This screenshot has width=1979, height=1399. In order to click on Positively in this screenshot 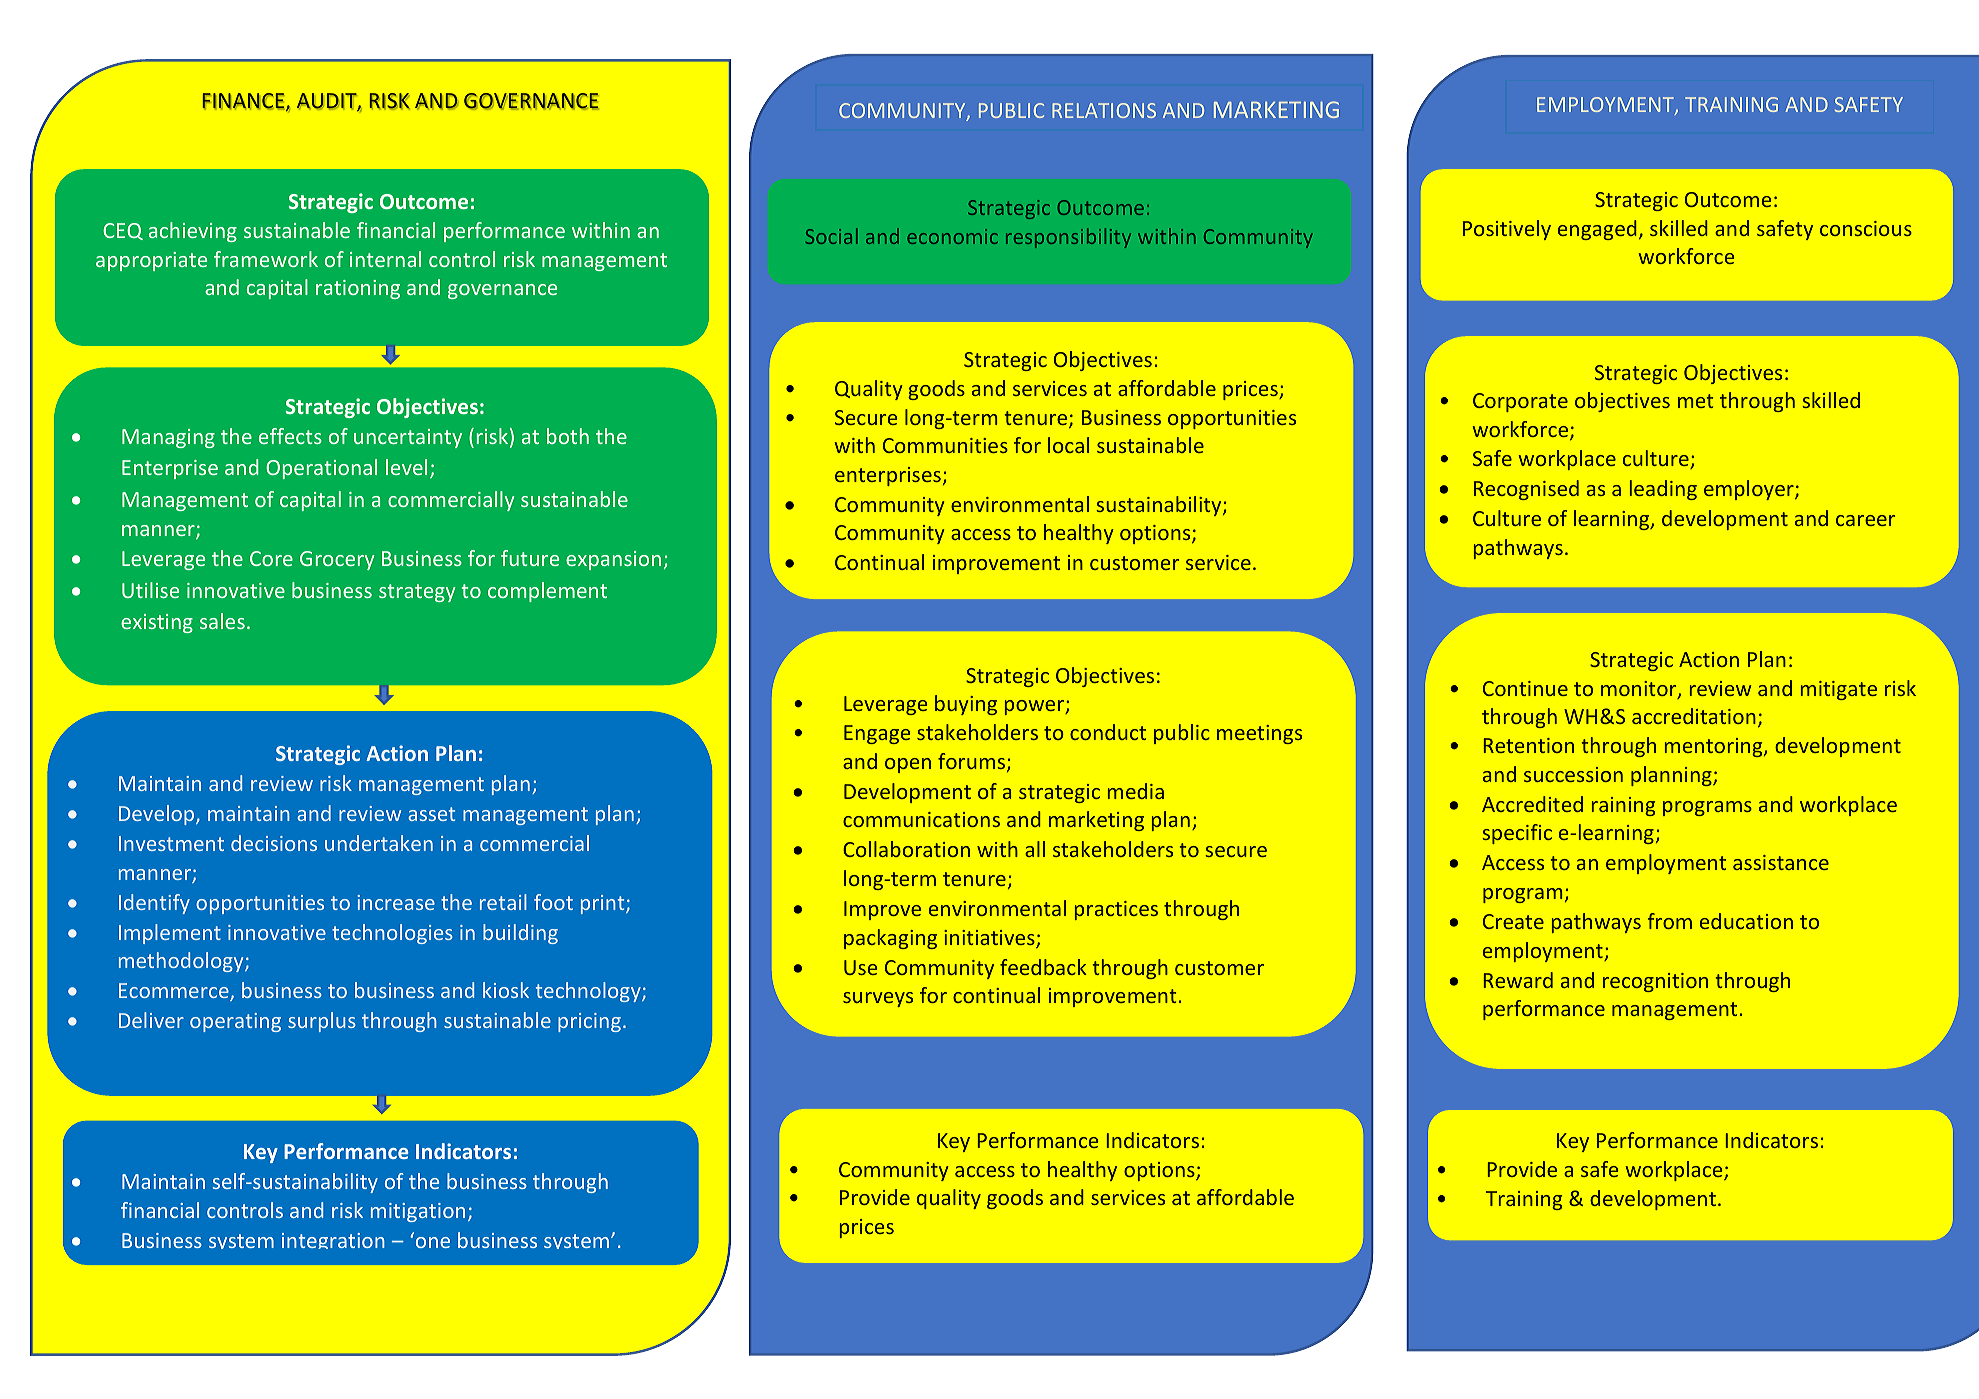, I will do `click(1507, 230)`.
